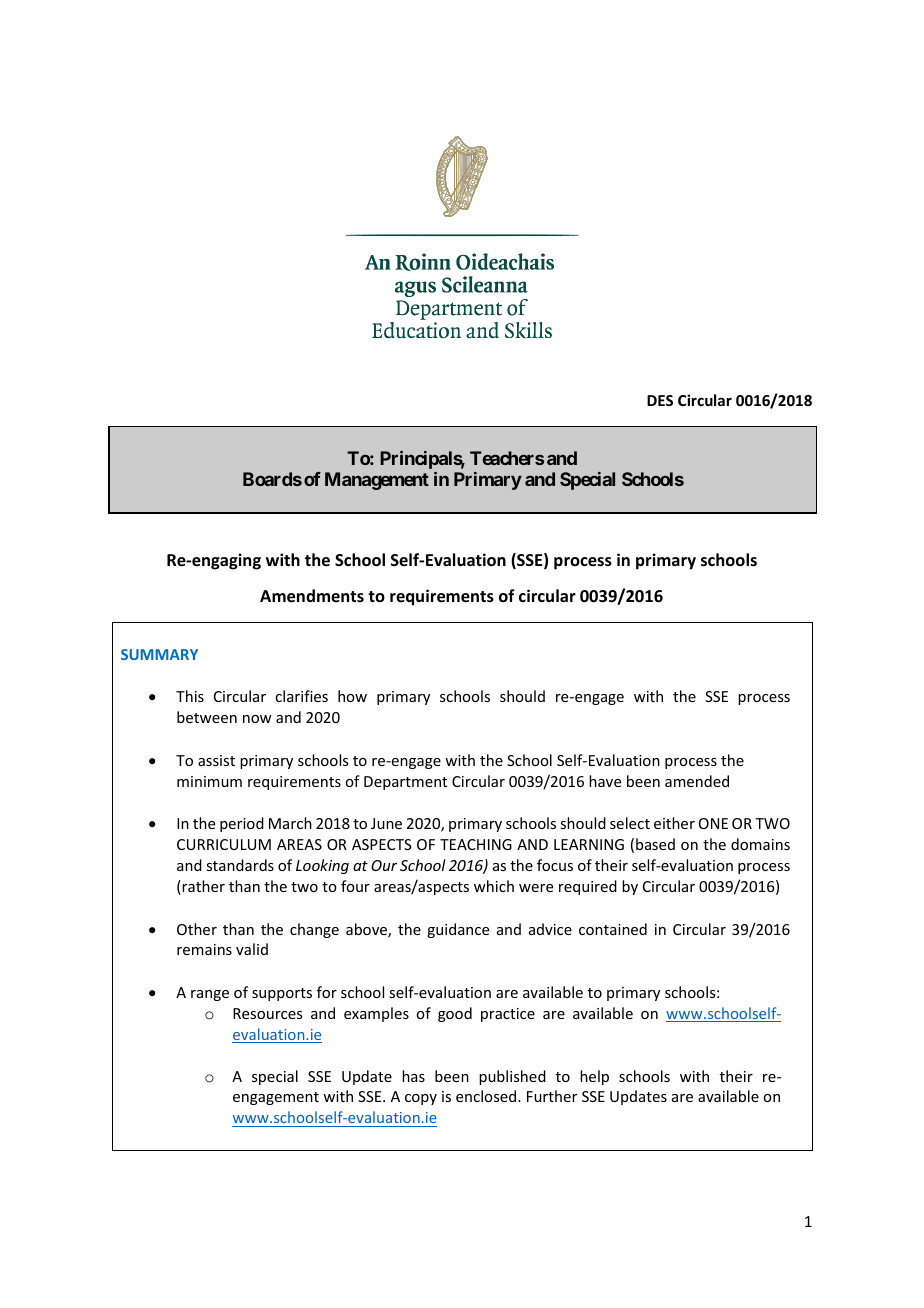  Describe the element at coordinates (159, 654) in the document. I see `SUMMARY` at that location.
